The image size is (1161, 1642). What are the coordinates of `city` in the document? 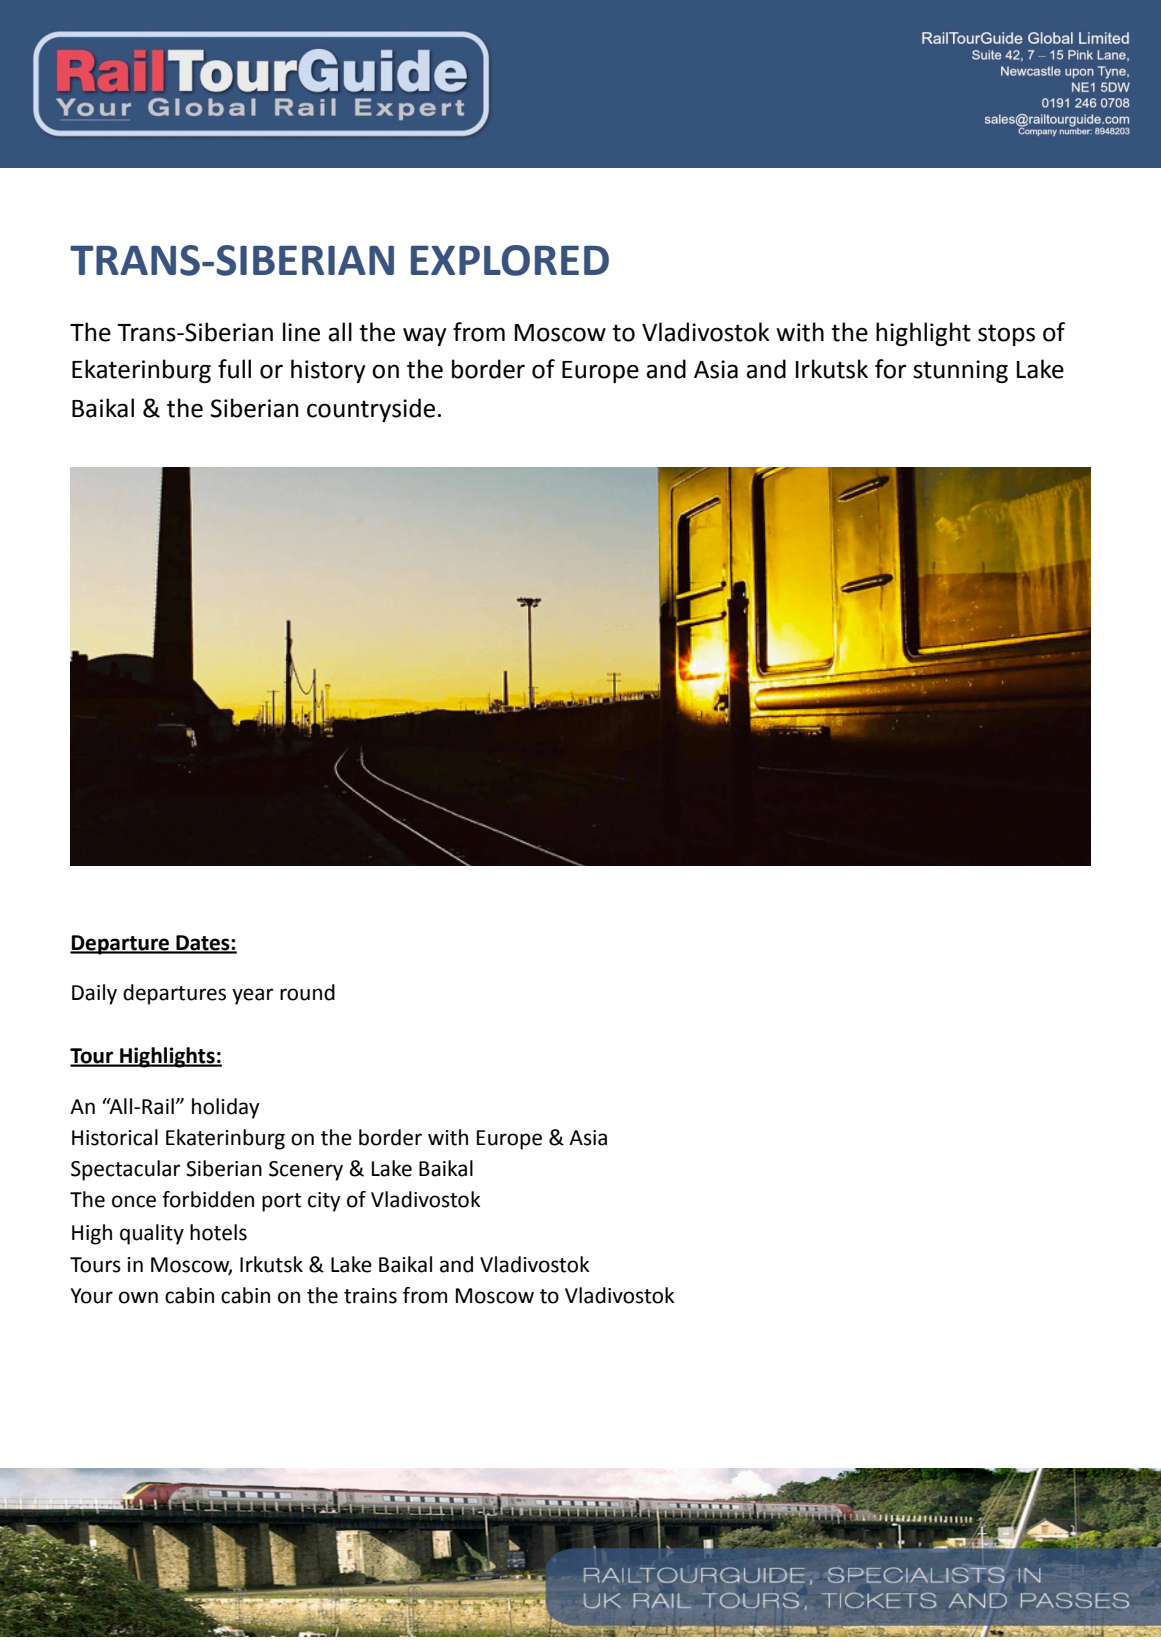 It's located at (324, 1202).
